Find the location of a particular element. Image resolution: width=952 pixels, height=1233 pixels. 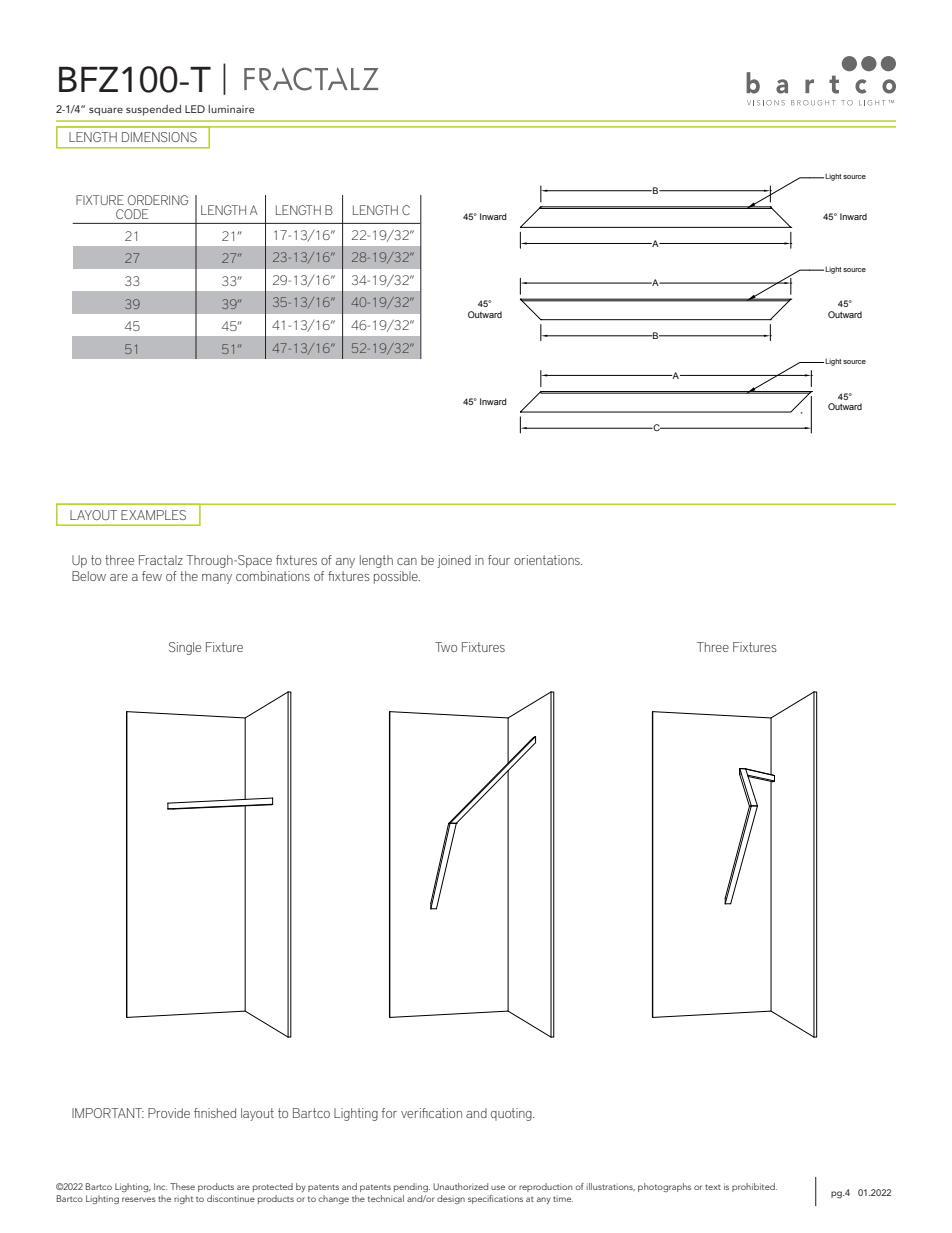

photographs is located at coordinates (664, 1187).
